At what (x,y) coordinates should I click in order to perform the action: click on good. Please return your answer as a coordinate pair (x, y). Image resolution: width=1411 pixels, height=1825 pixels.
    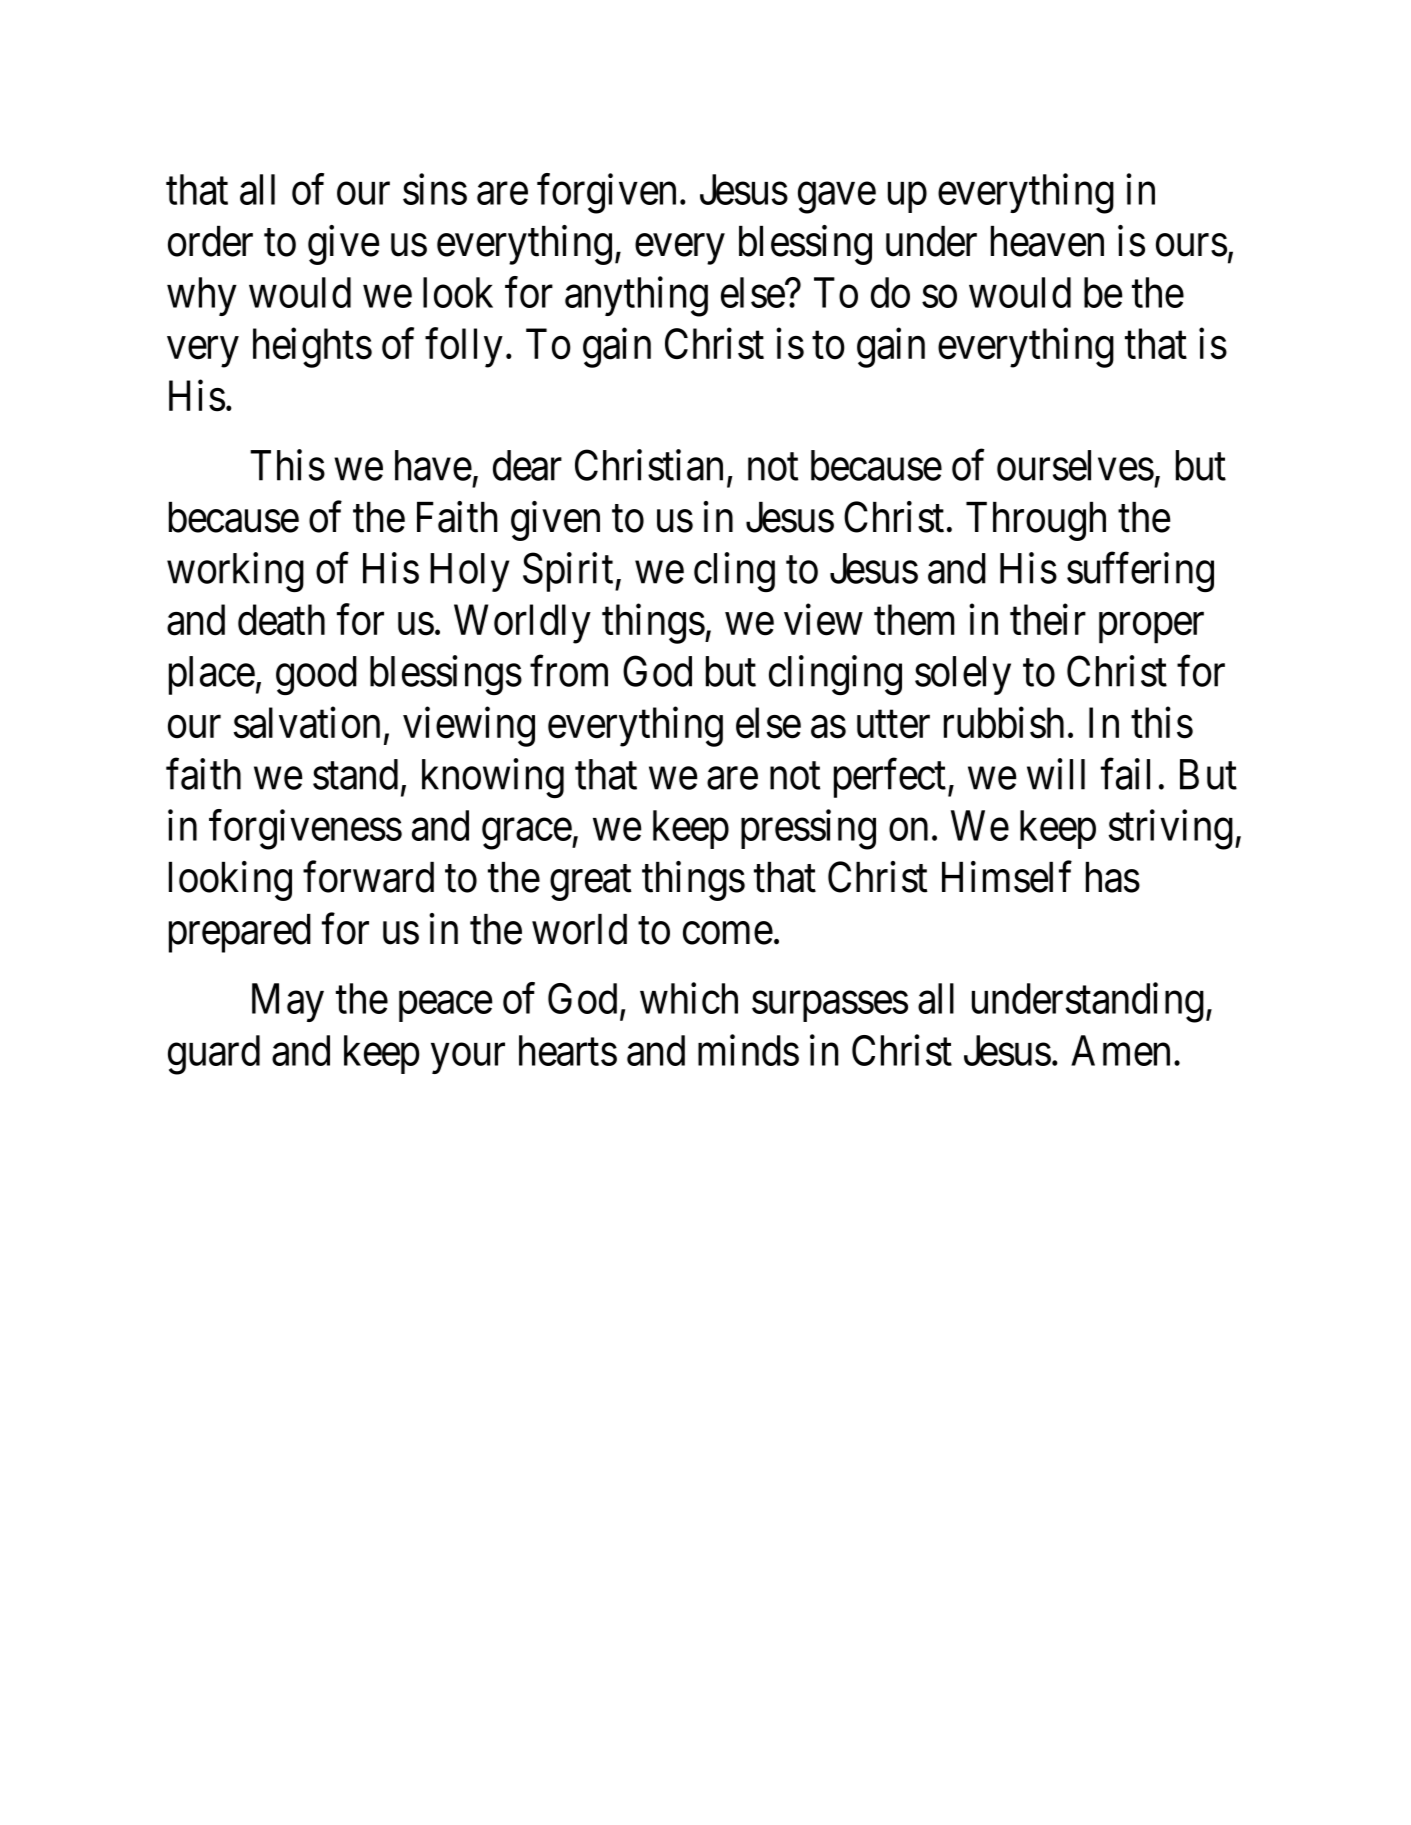
    Looking at the image, I should click on (316, 675).
